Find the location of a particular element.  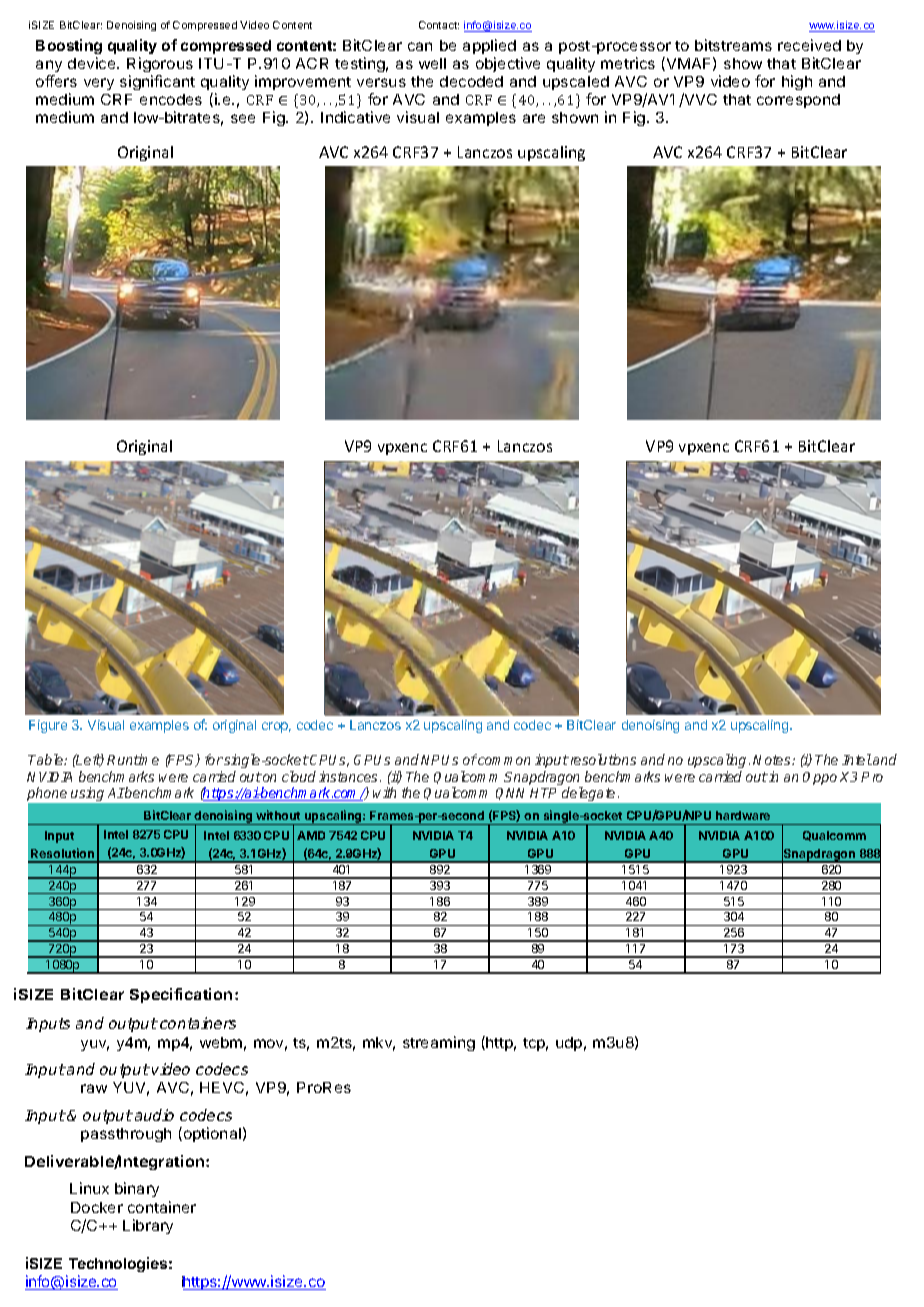

well is located at coordinates (432, 63).
